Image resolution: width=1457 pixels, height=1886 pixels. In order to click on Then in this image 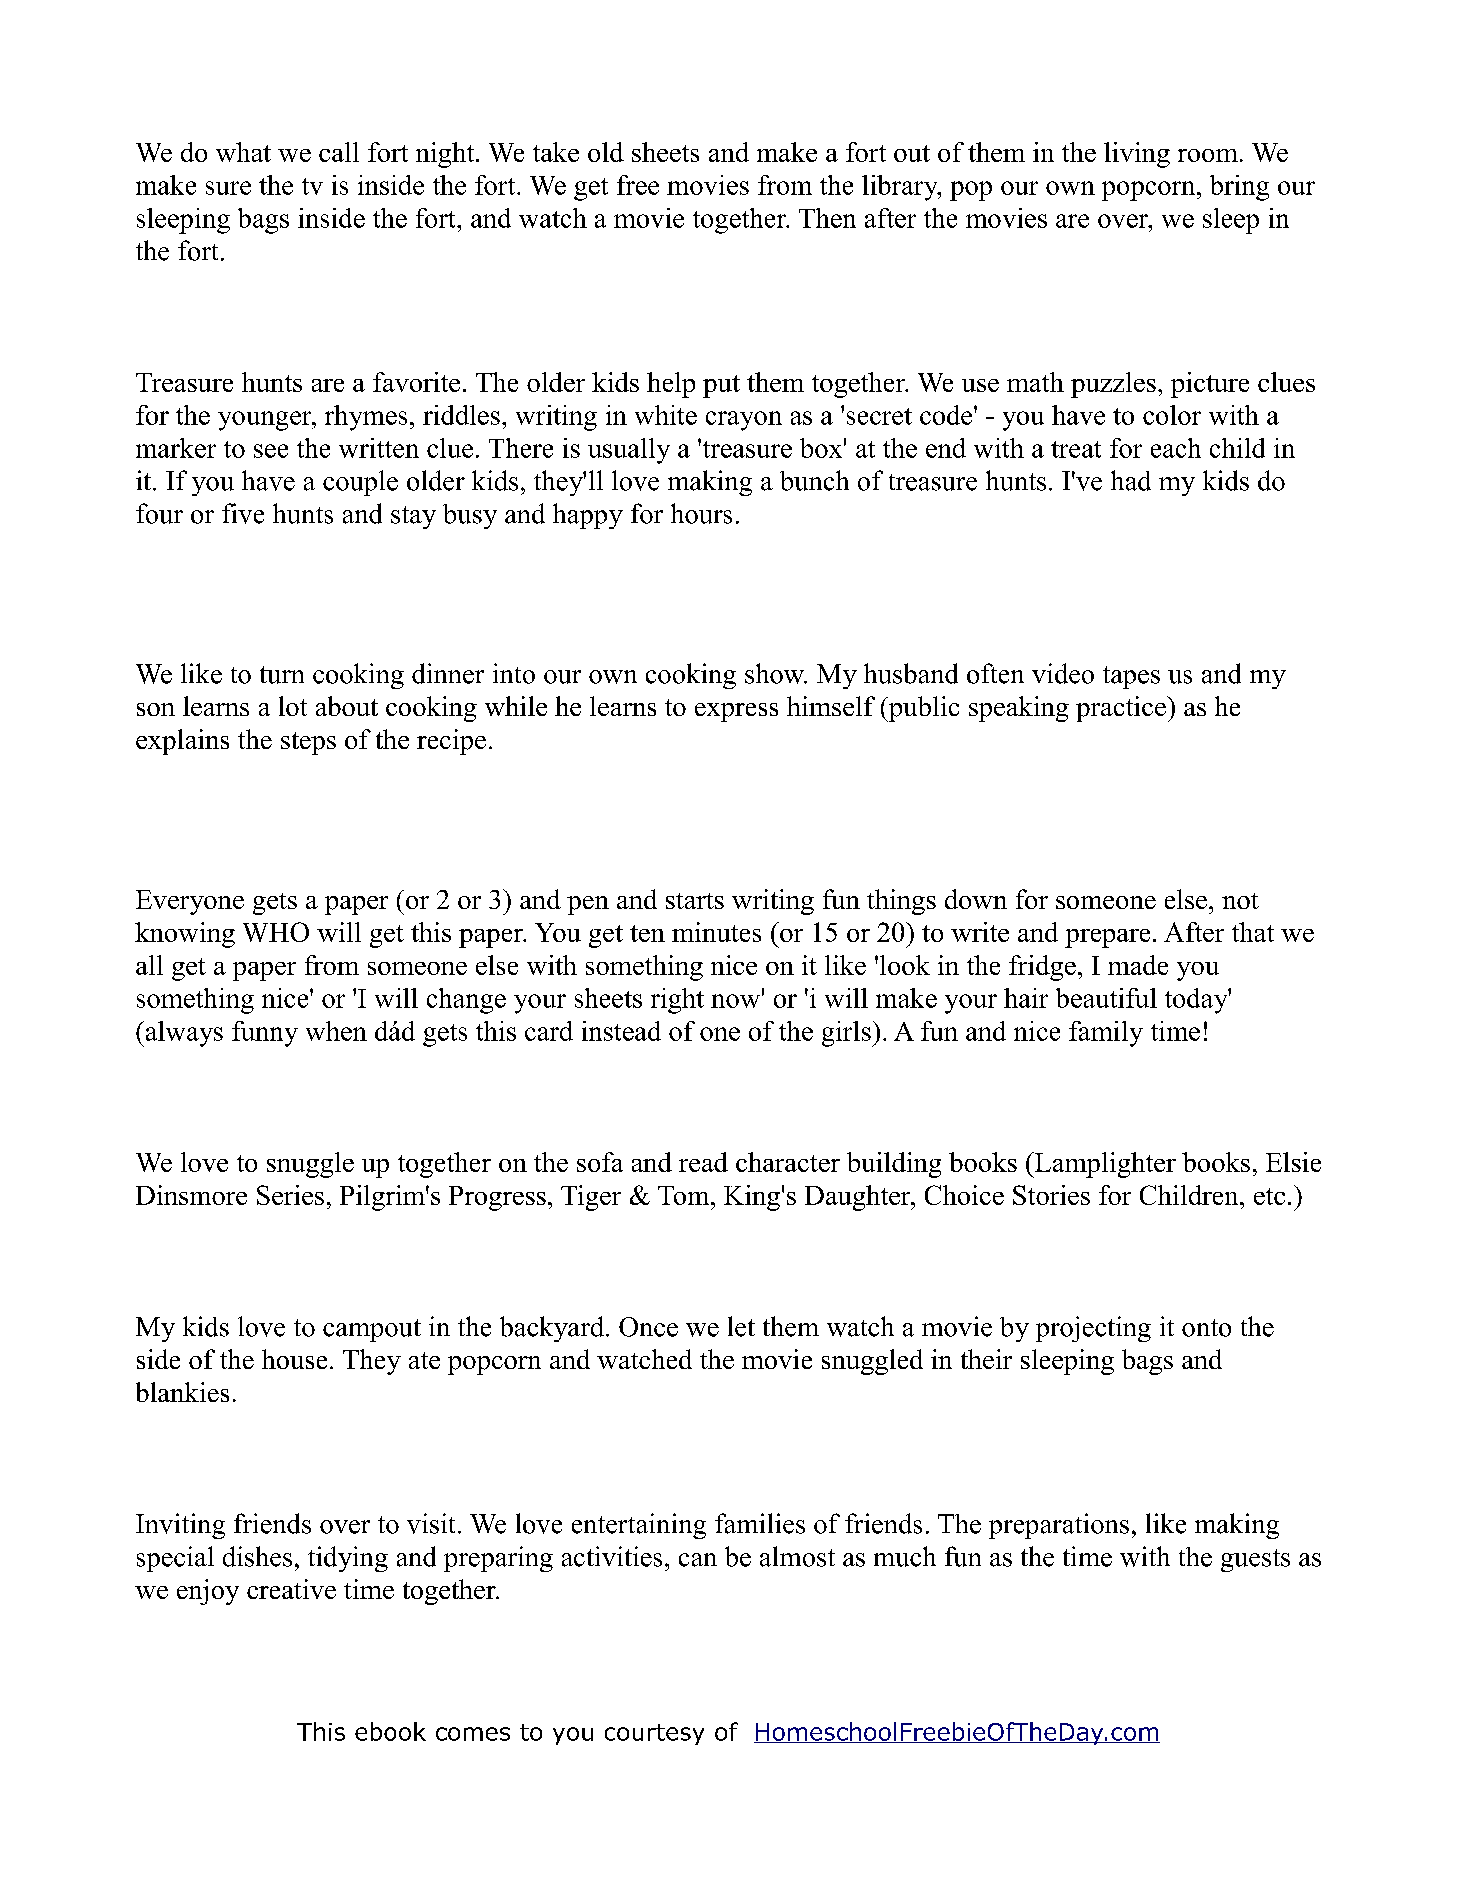, I will do `click(827, 218)`.
